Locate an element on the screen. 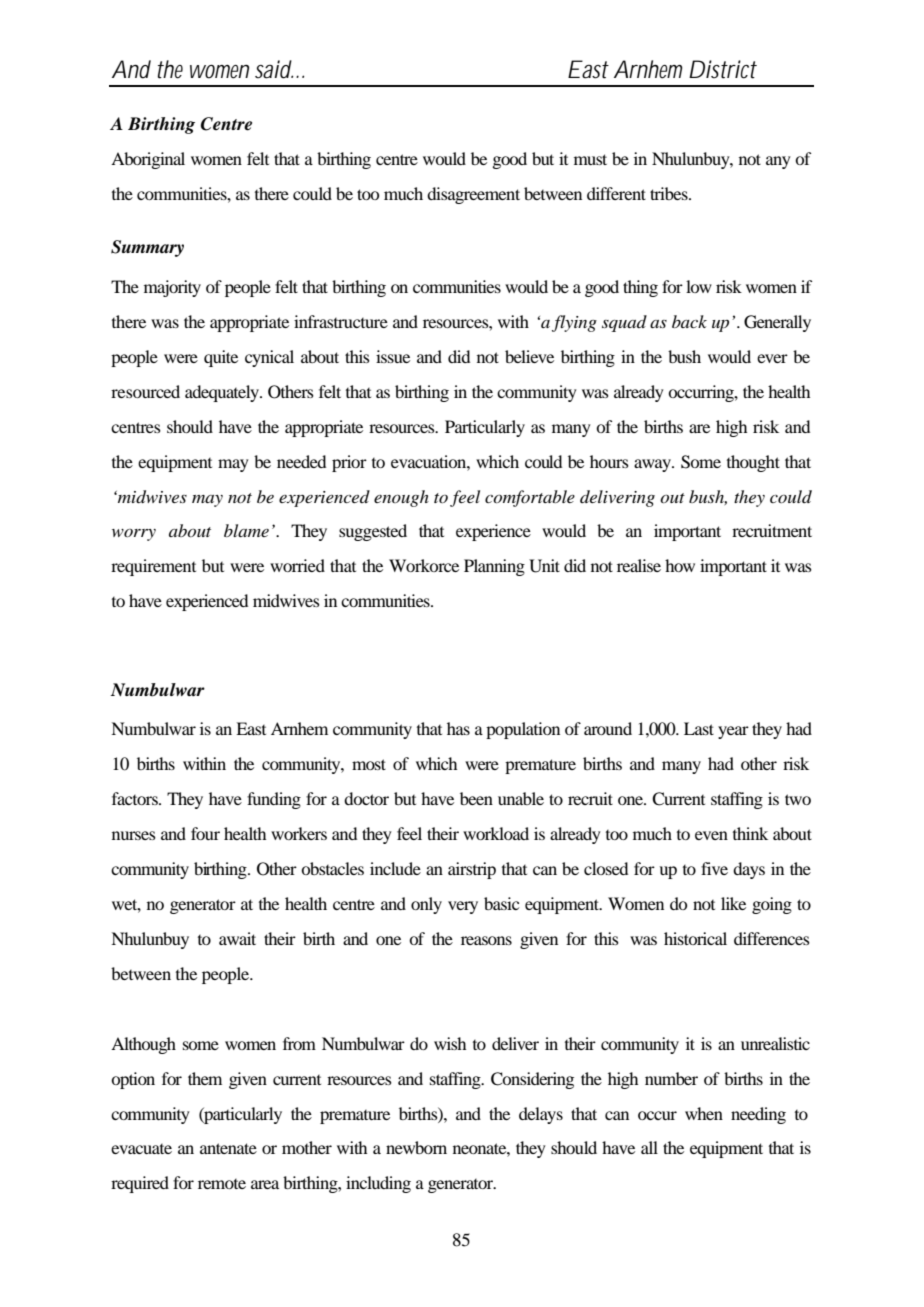  how is located at coordinates (680, 565).
